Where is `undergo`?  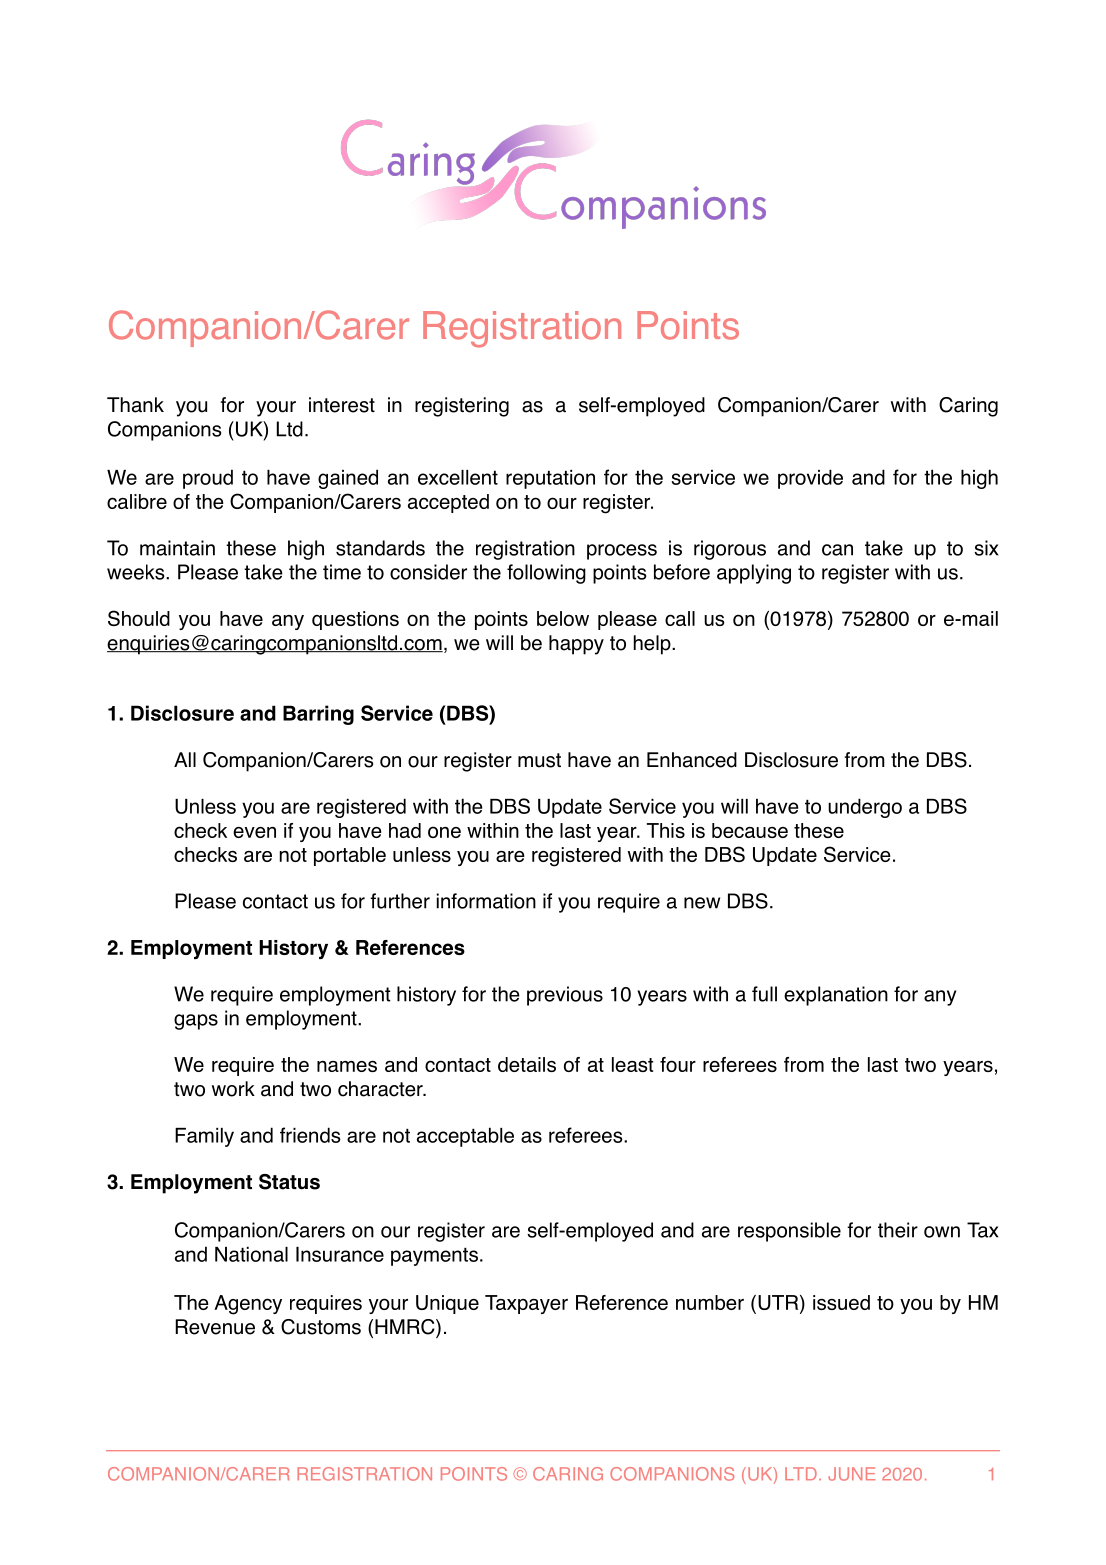 undergo is located at coordinates (865, 808).
